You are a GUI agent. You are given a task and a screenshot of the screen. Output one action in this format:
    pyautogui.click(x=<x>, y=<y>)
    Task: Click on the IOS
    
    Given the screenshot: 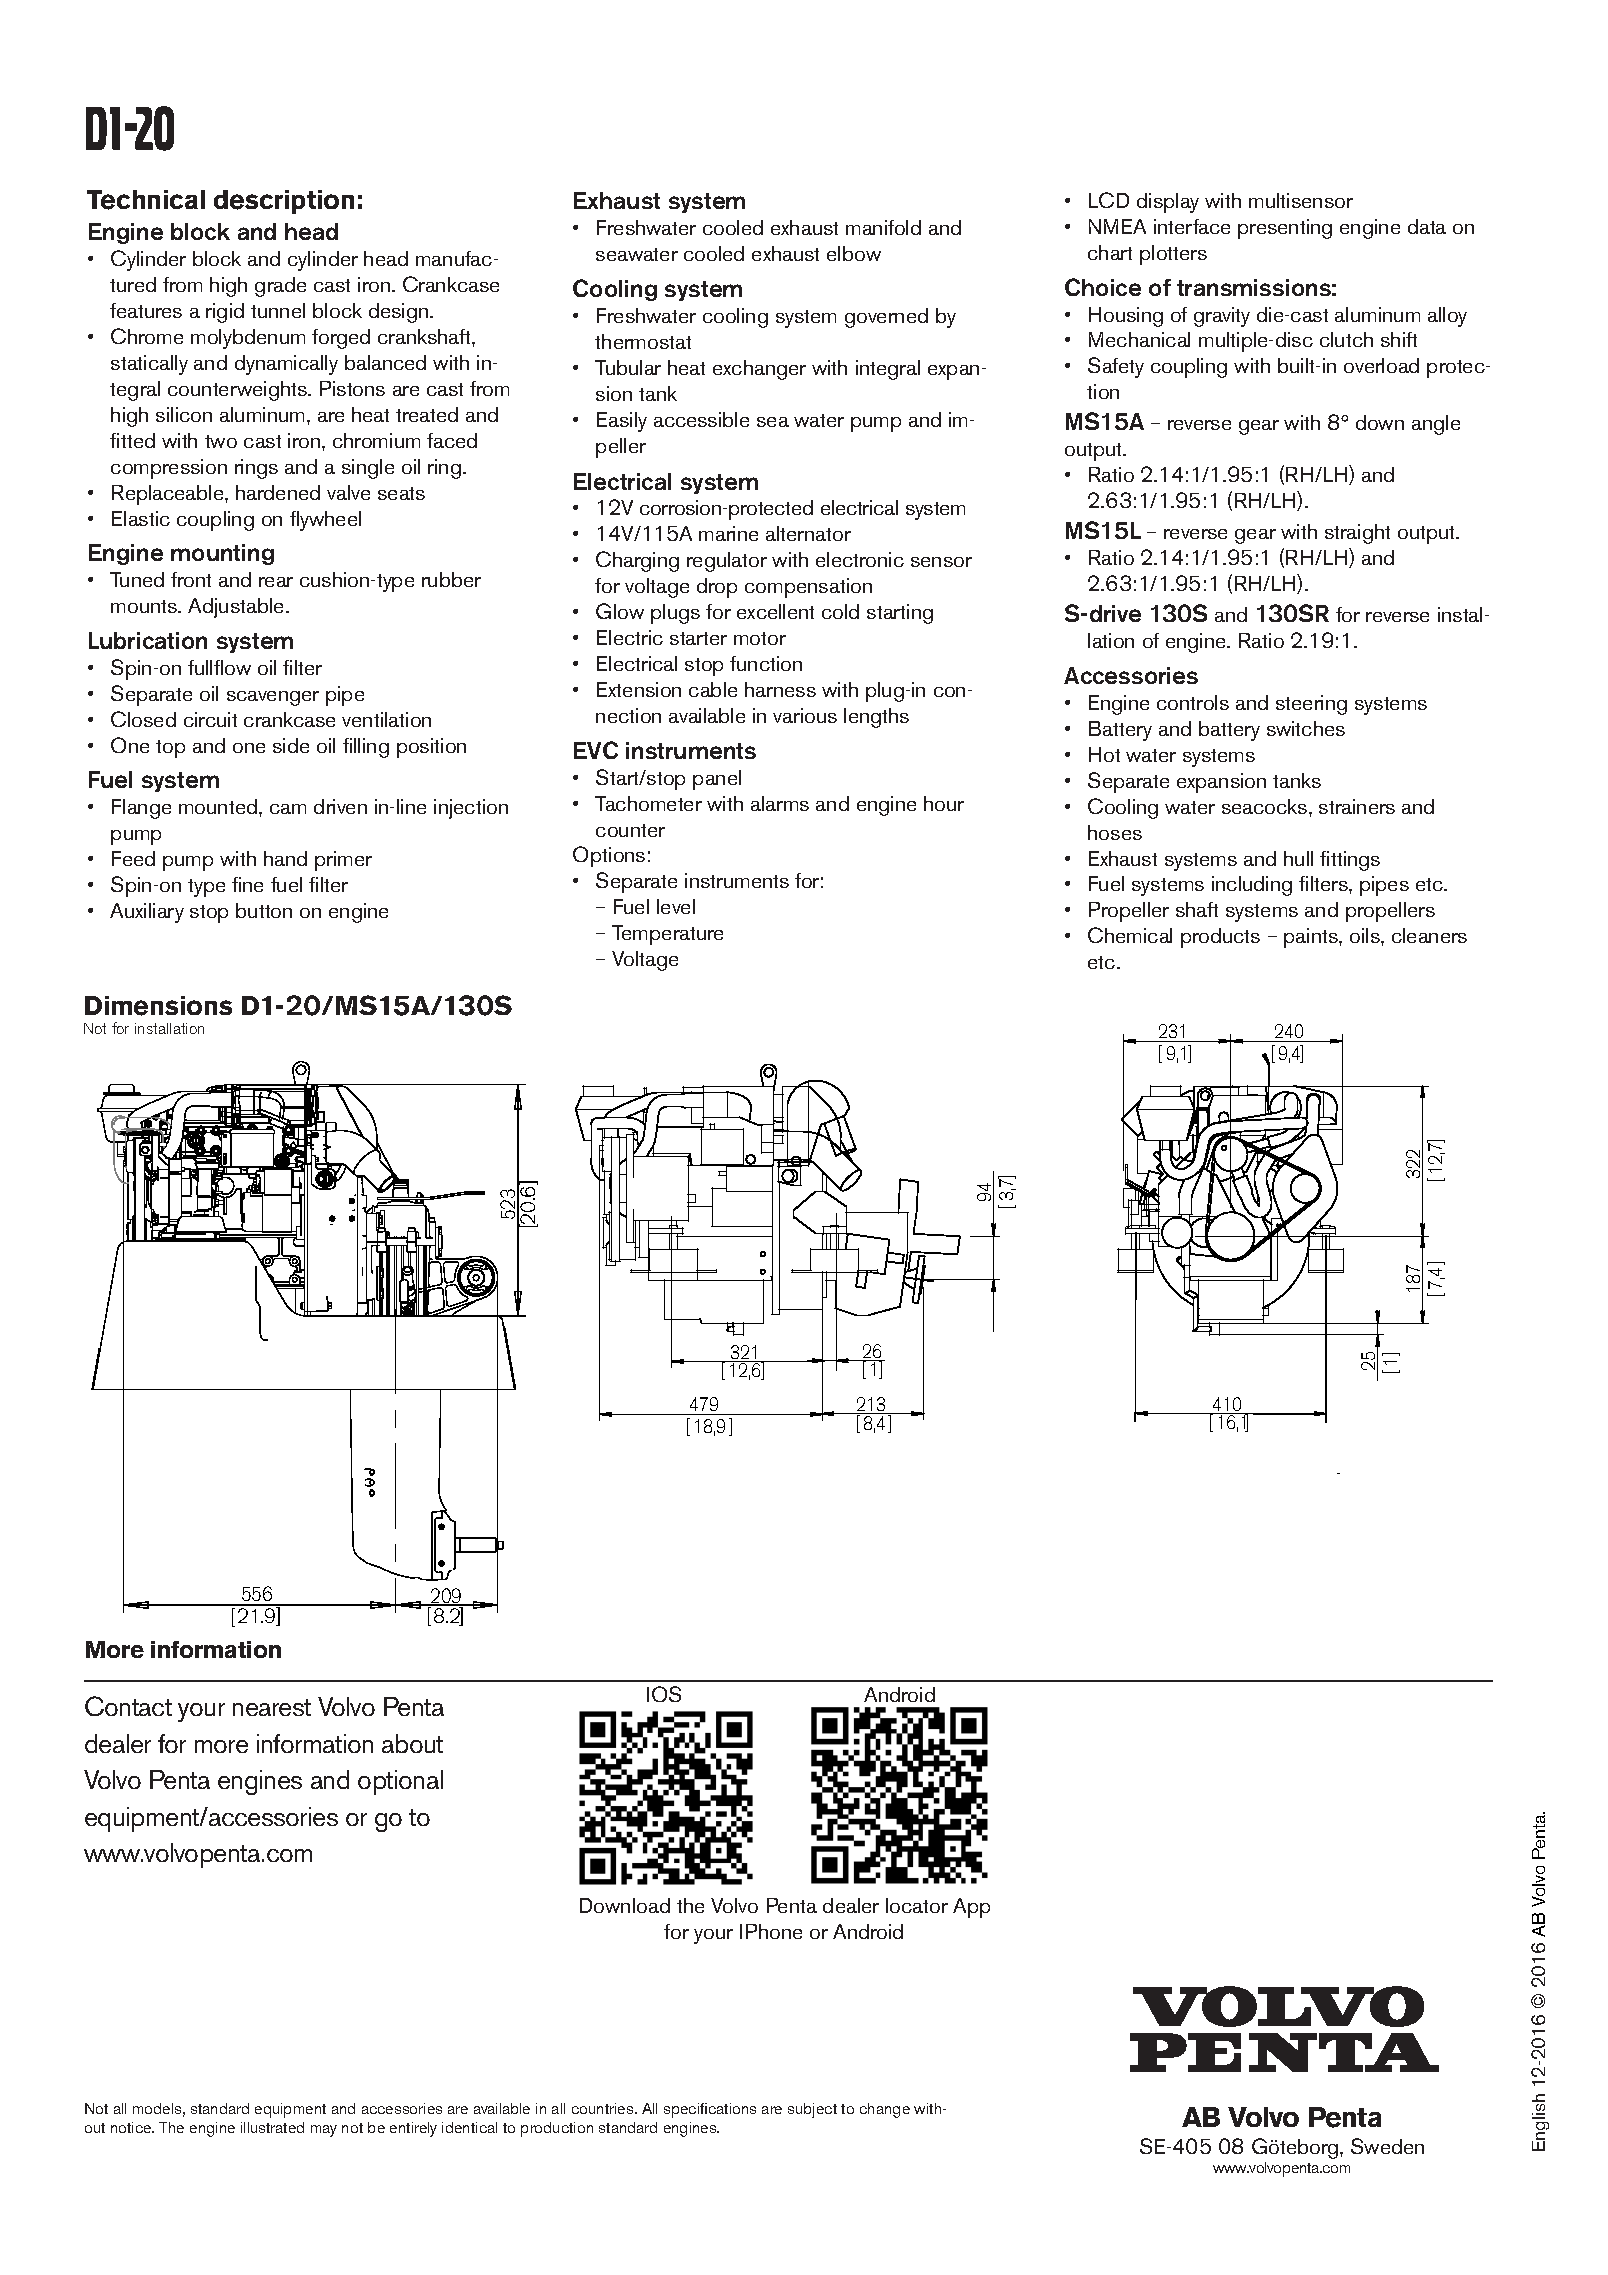 What is the action you would take?
    pyautogui.click(x=664, y=1694)
